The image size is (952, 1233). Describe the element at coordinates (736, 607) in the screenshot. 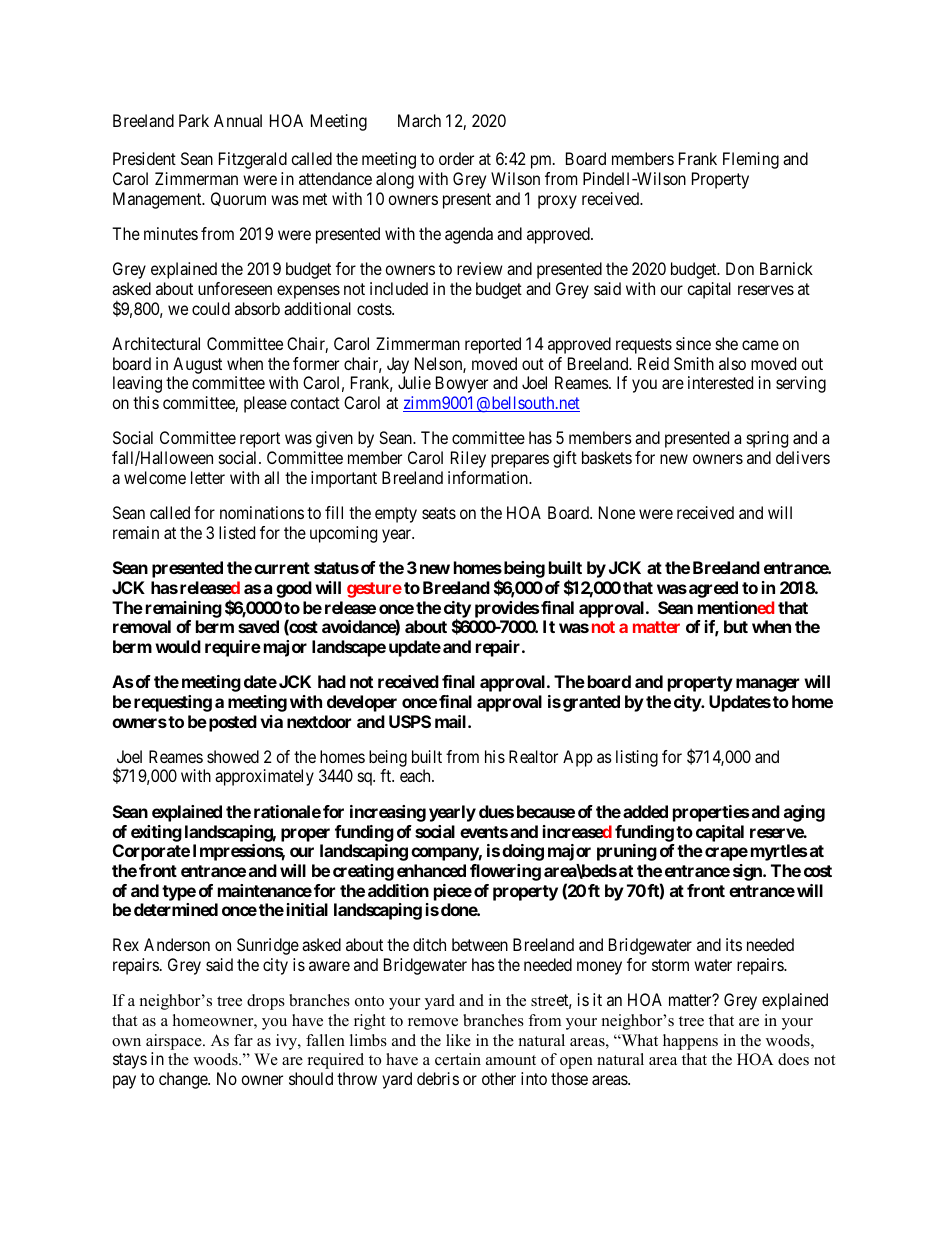

I see `mentioned` at that location.
